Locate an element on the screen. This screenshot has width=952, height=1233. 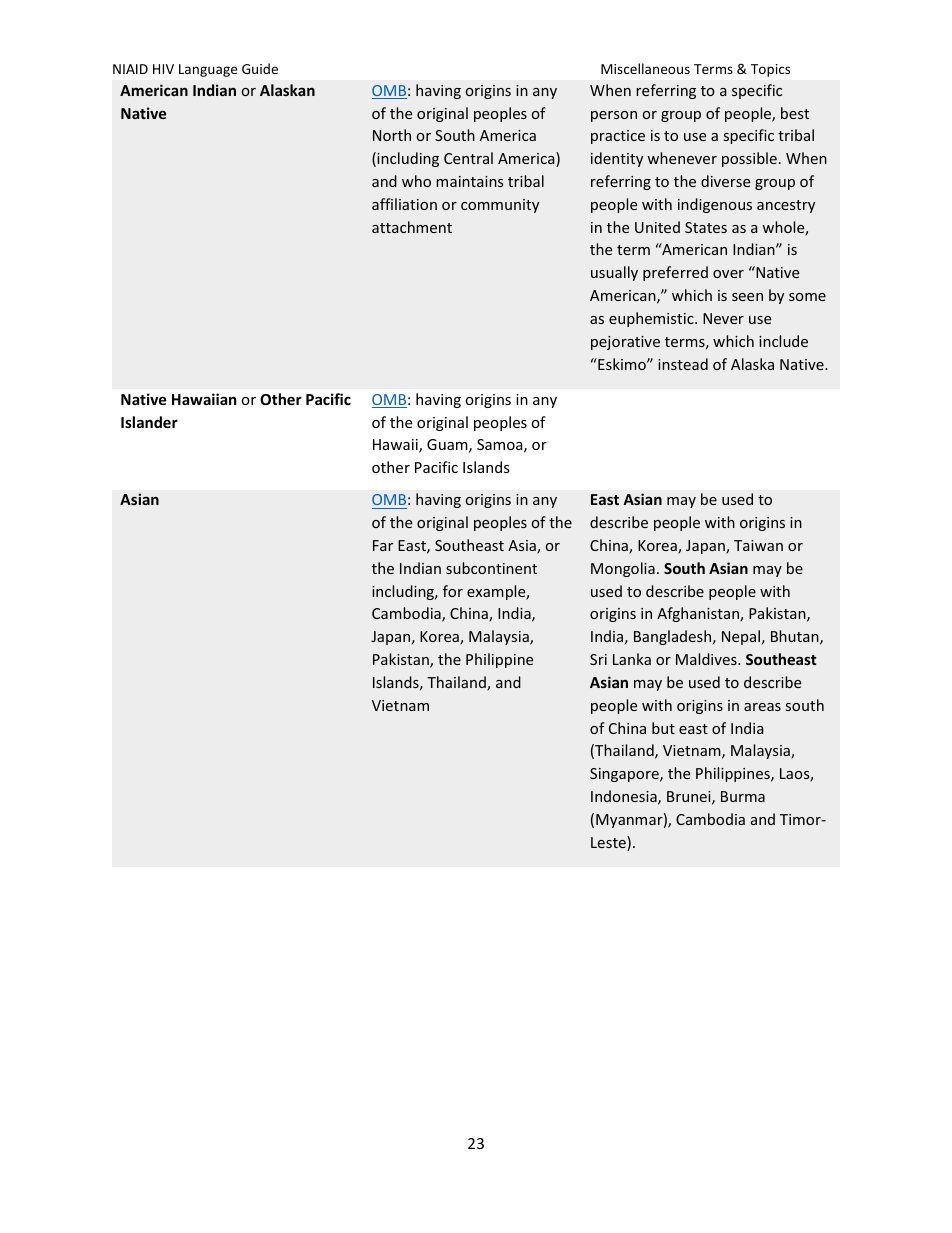
Taiwan is located at coordinates (758, 545).
